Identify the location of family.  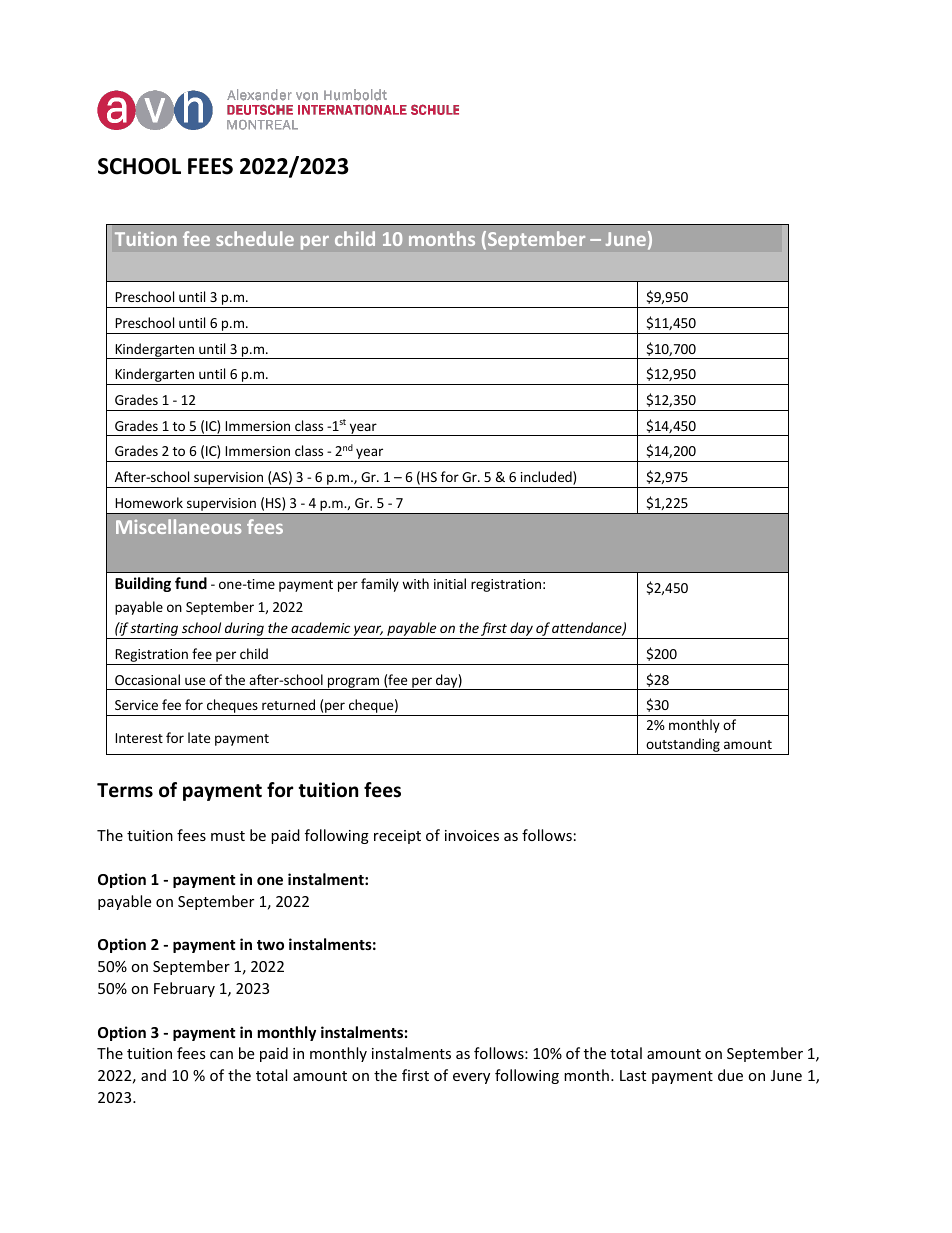
(380, 585).
